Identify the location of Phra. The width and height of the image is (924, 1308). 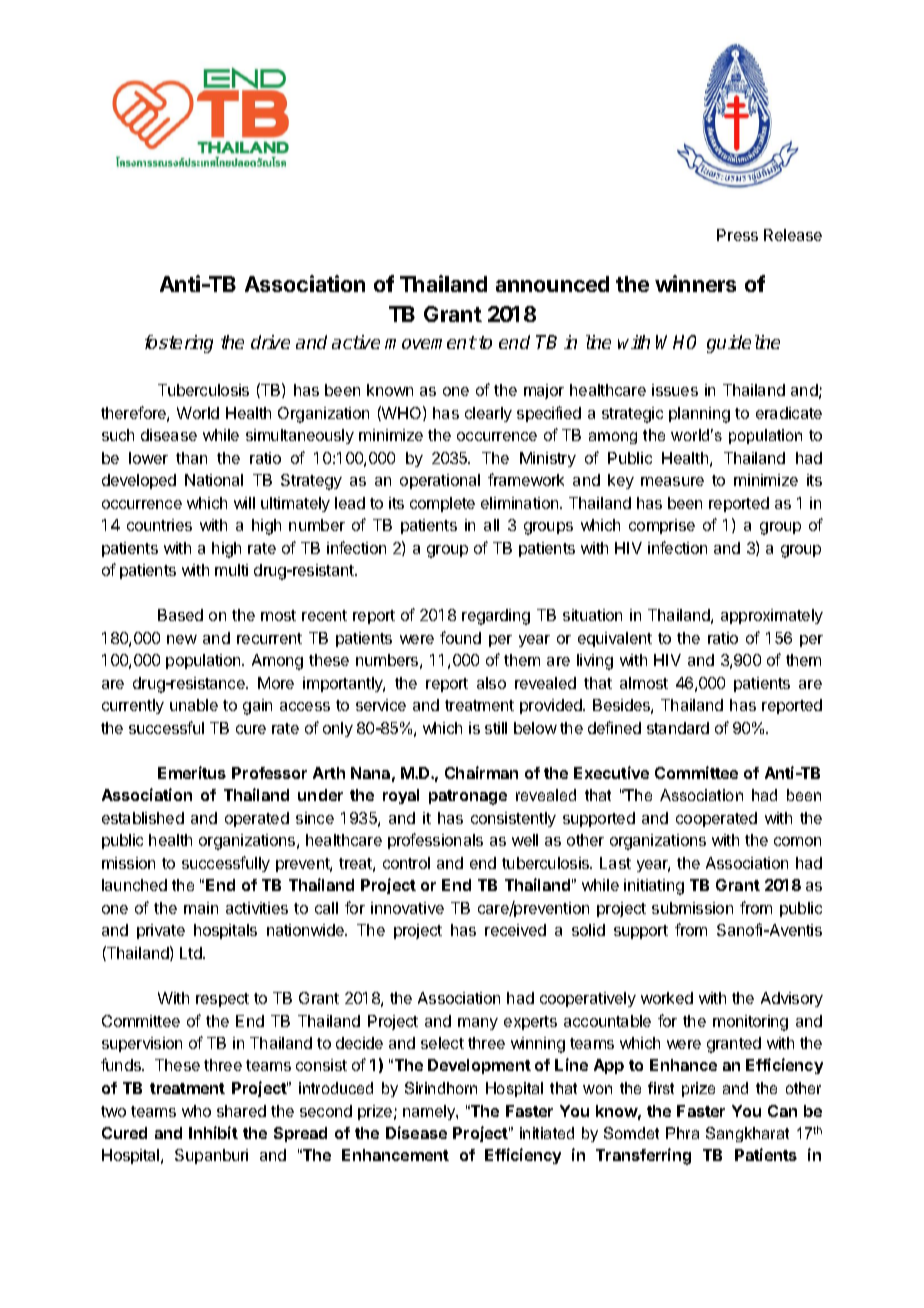
(682, 1133).
